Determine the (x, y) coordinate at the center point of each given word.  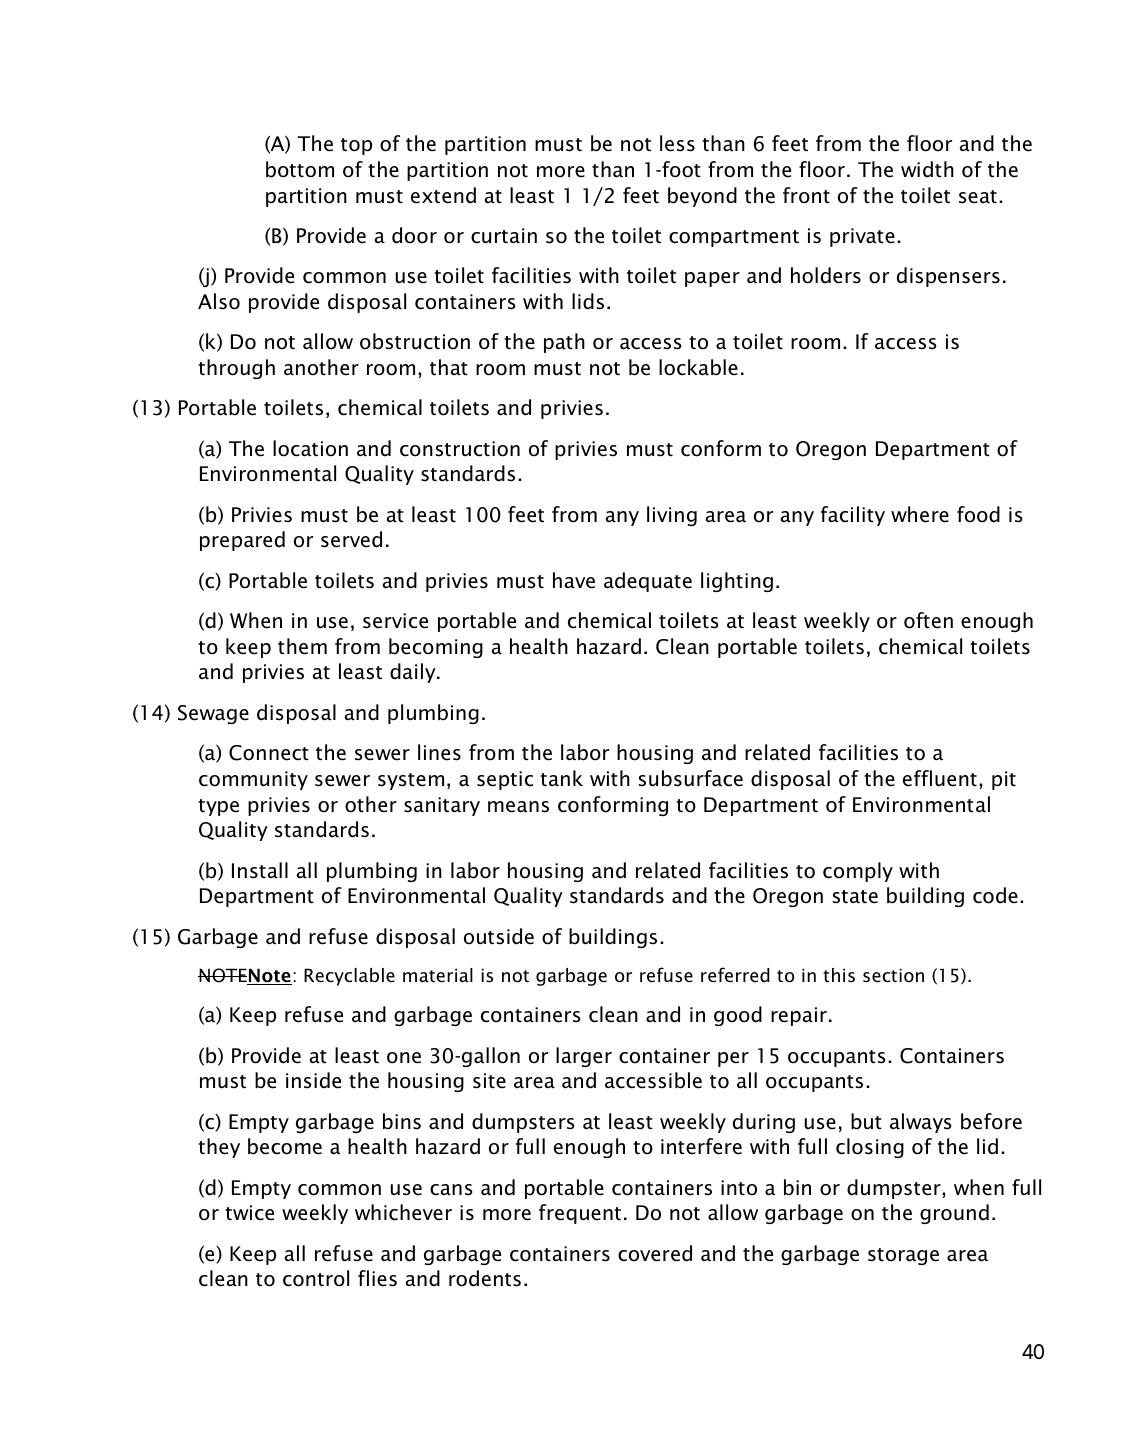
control (316, 1278)
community (253, 780)
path (564, 343)
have (574, 580)
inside (313, 1080)
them (302, 646)
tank (561, 778)
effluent (940, 778)
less (677, 143)
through (236, 369)
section (893, 975)
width (927, 169)
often (928, 620)
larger (584, 1057)
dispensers (948, 277)
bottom (300, 169)
